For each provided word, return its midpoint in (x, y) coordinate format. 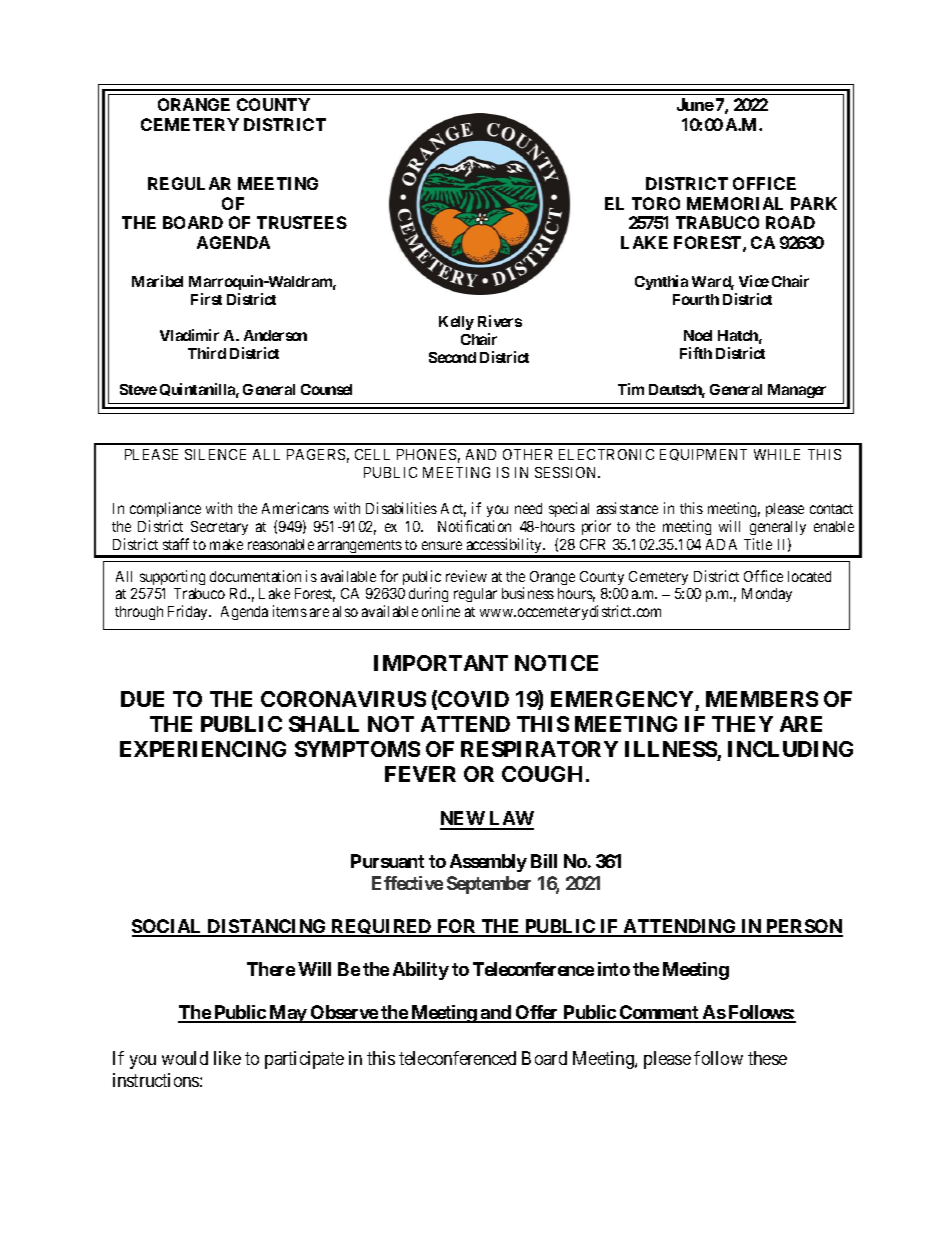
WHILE (777, 454)
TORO (656, 203)
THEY (742, 724)
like (227, 1058)
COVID (473, 699)
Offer (537, 1013)
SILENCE (215, 454)
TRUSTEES (302, 222)
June (695, 104)
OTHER (527, 454)
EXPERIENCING (203, 749)
